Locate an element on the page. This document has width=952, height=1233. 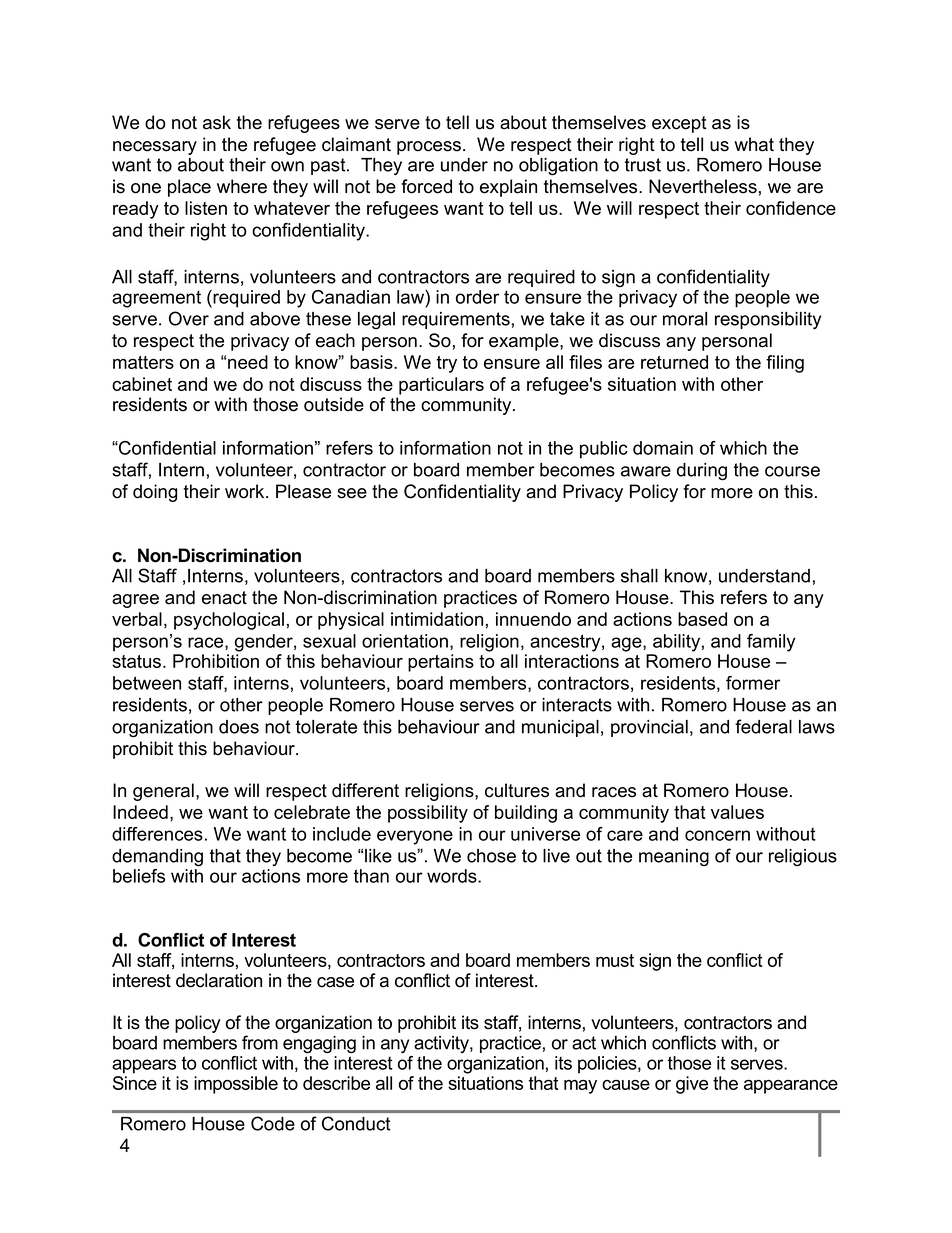
impossible is located at coordinates (236, 1085).
